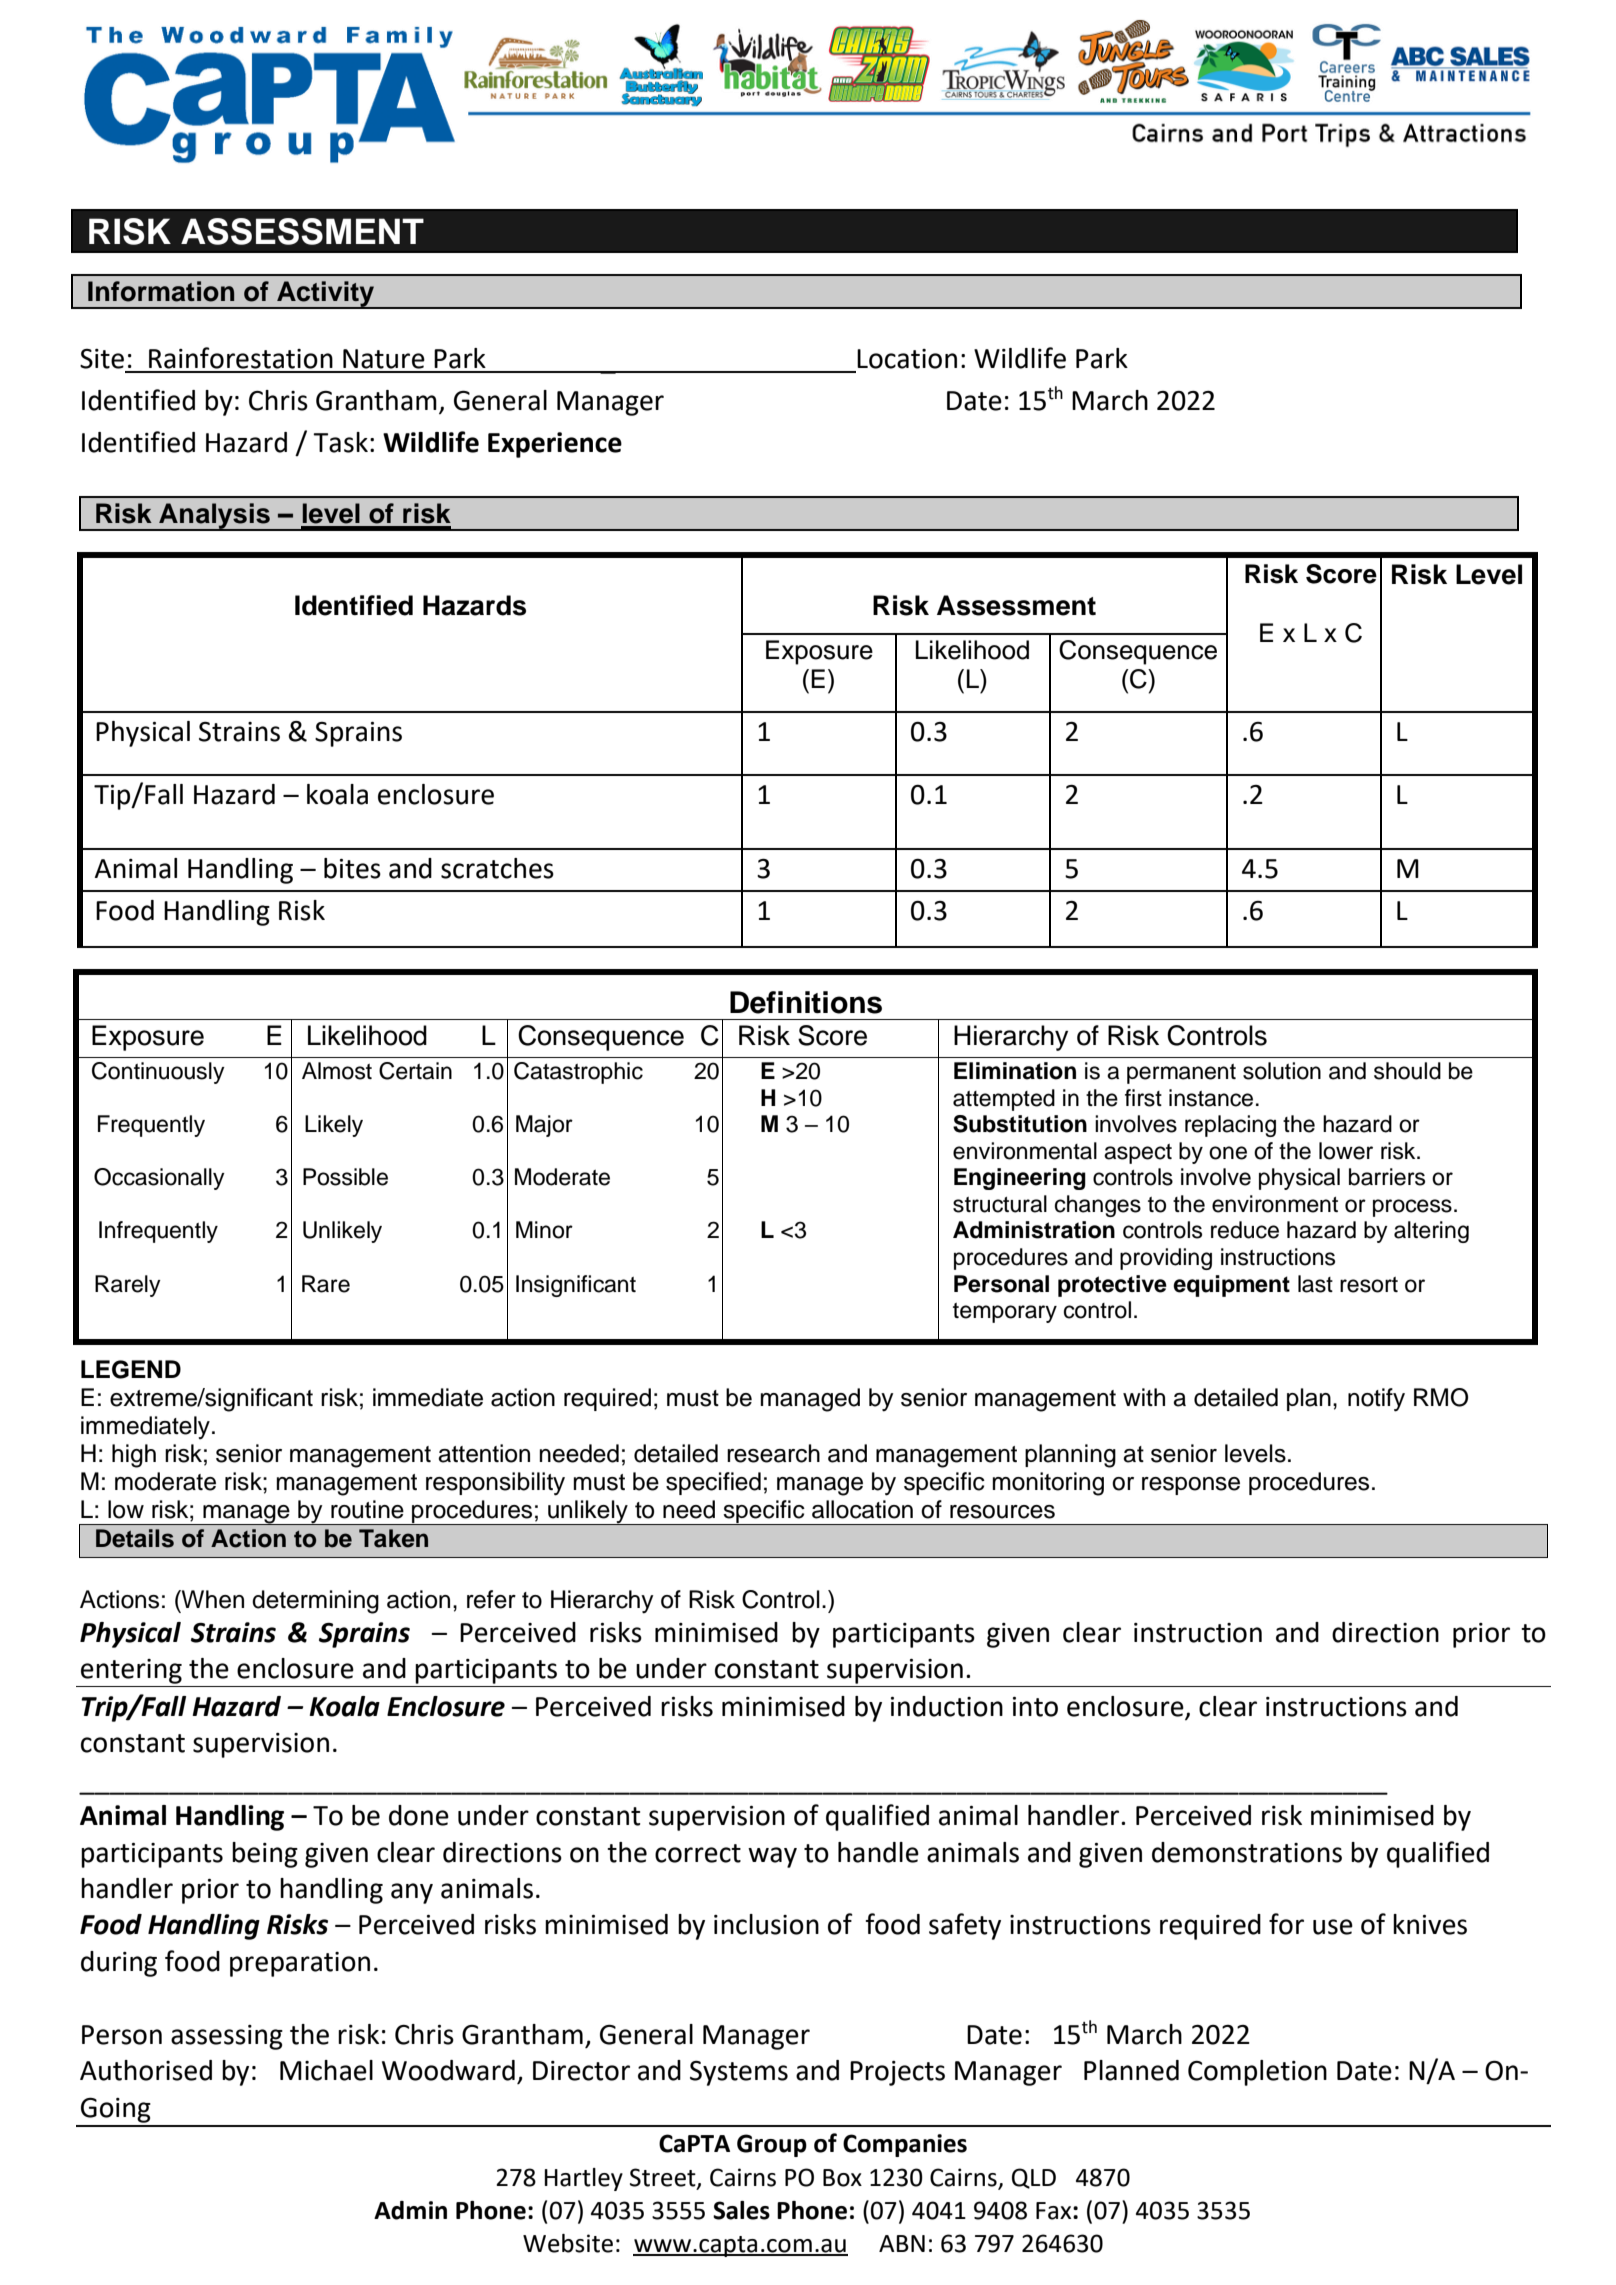 This image has height=2285, width=1616. Describe the element at coordinates (555, 445) in the image. I see `Experience` at that location.
